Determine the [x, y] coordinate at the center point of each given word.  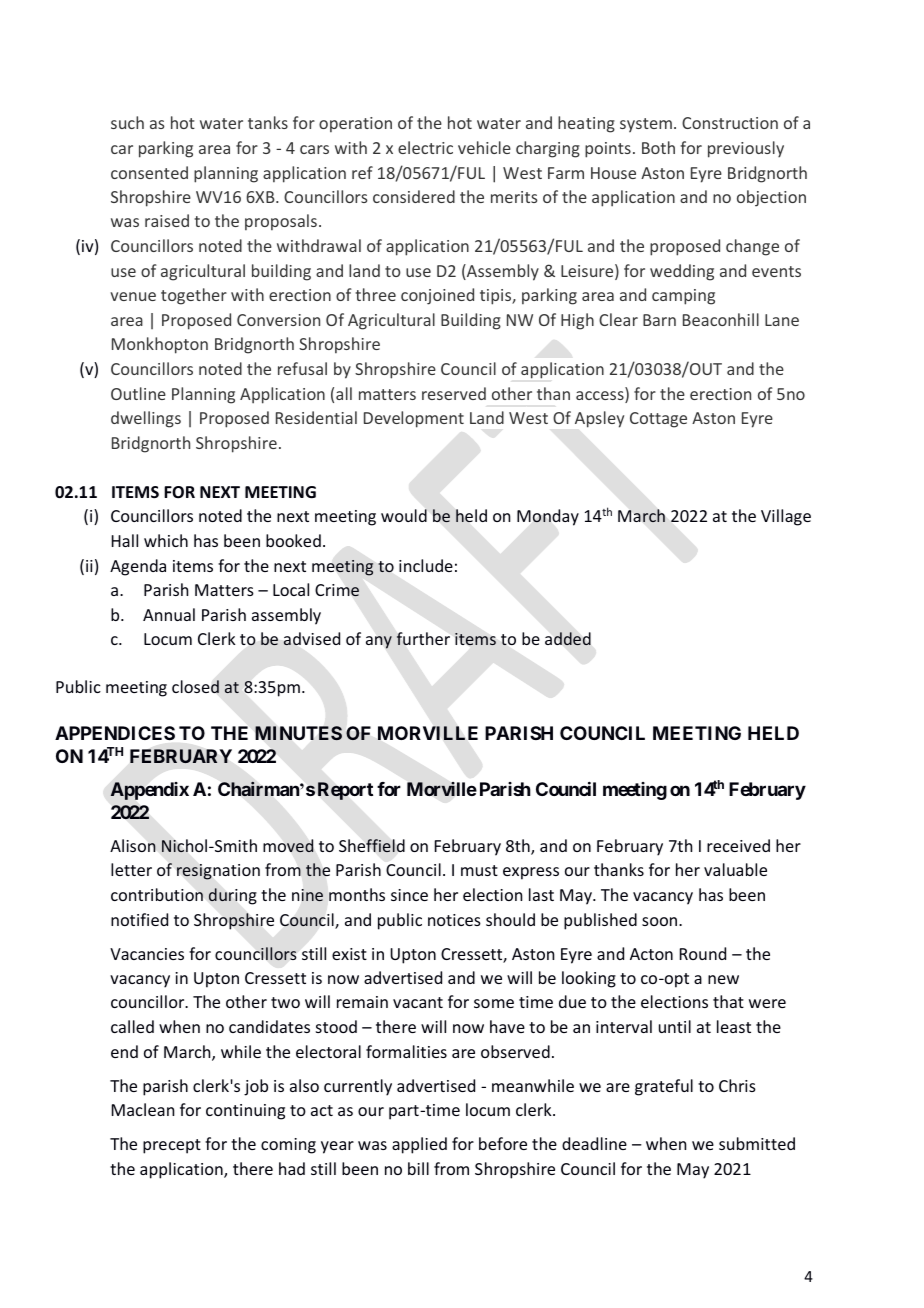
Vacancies [147, 954]
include [426, 565]
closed [195, 686]
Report [345, 791]
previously [746, 149]
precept [172, 1146]
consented [149, 172]
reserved [454, 393]
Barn [659, 320]
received [738, 845]
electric [425, 147]
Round [703, 953]
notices [454, 920]
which [166, 540]
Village [786, 517]
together [194, 296]
